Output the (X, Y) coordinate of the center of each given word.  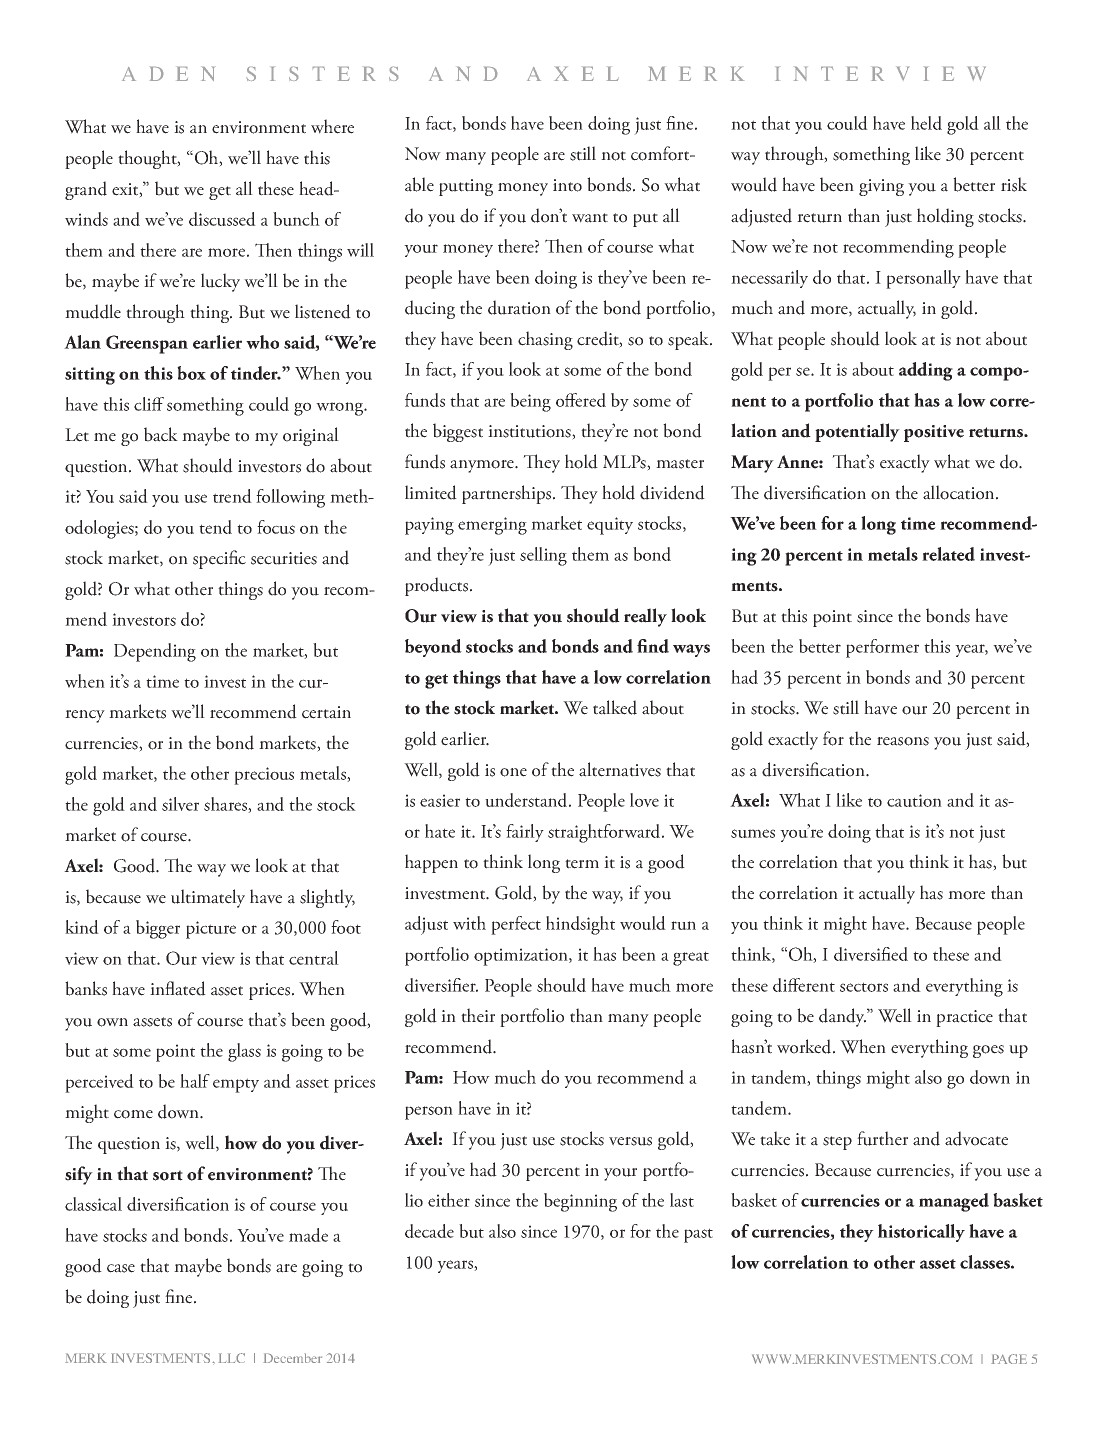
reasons (903, 741)
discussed (222, 219)
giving (881, 187)
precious (264, 776)
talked (615, 707)
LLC (231, 1358)
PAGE (1009, 1359)
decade (429, 1231)
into (567, 185)
